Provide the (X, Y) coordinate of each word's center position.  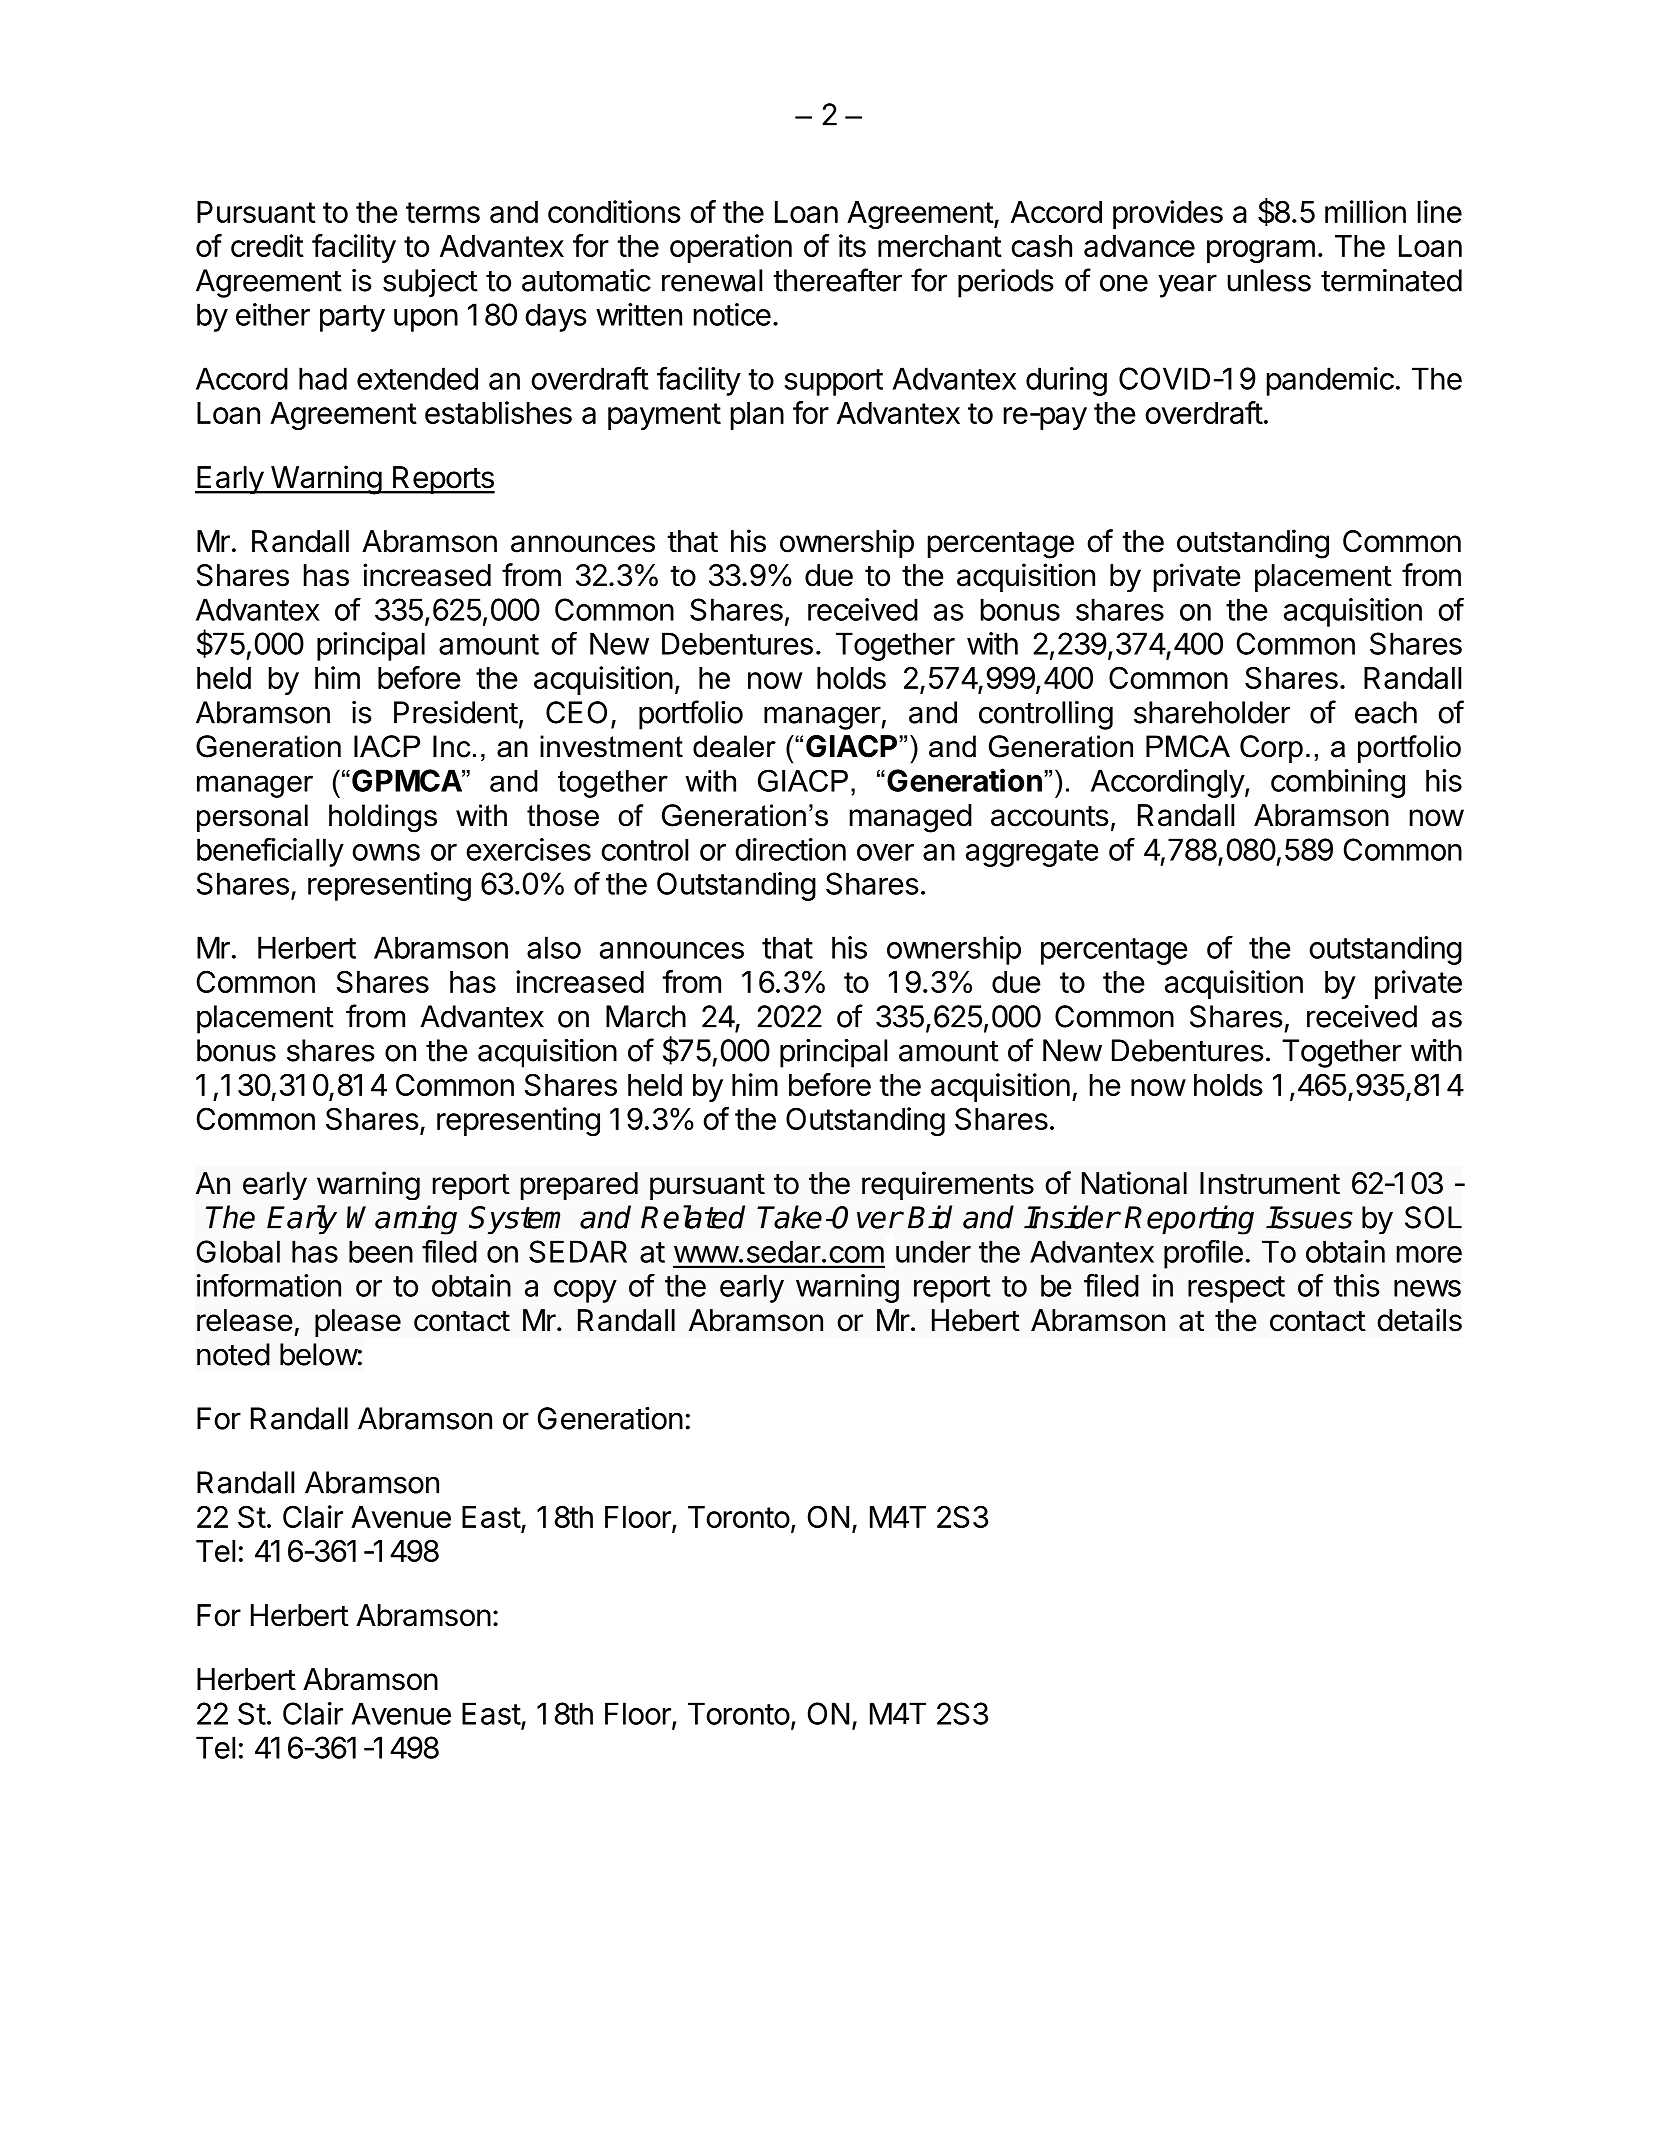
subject (430, 283)
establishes (498, 412)
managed (911, 818)
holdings (383, 818)
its (852, 245)
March (646, 1016)
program (1261, 251)
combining (1338, 783)
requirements (948, 1185)
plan (757, 416)
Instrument (1270, 1183)
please (358, 1323)
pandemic (1330, 381)
